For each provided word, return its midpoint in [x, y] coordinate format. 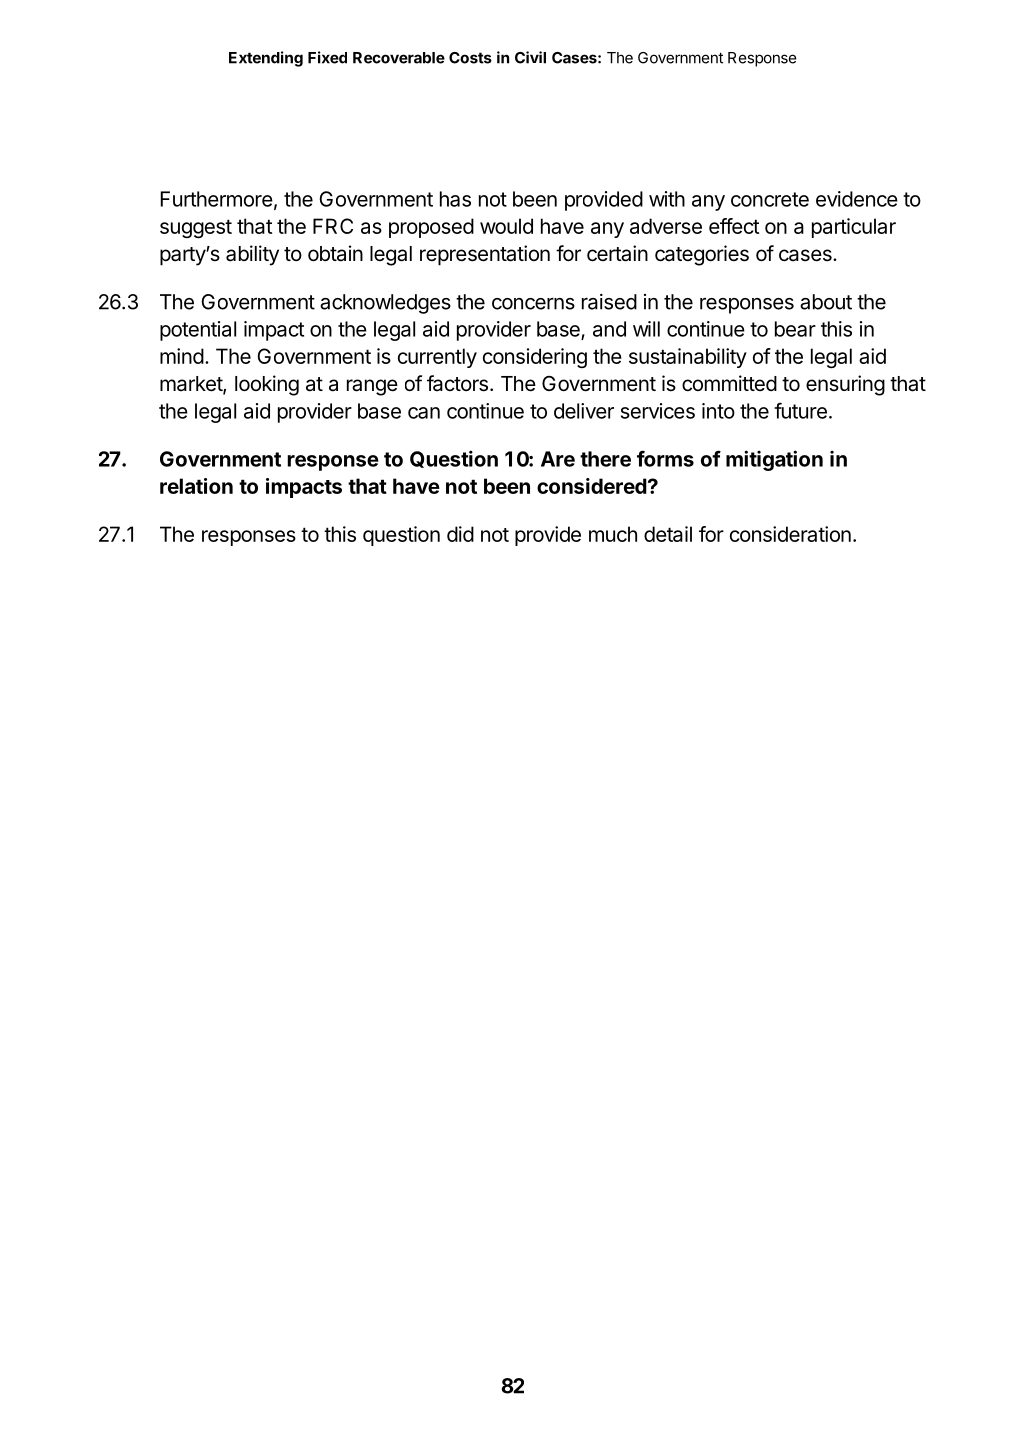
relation [196, 486]
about [826, 302]
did [460, 534]
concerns [533, 304]
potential [198, 331]
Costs [470, 58]
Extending [266, 59]
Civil [530, 57]
